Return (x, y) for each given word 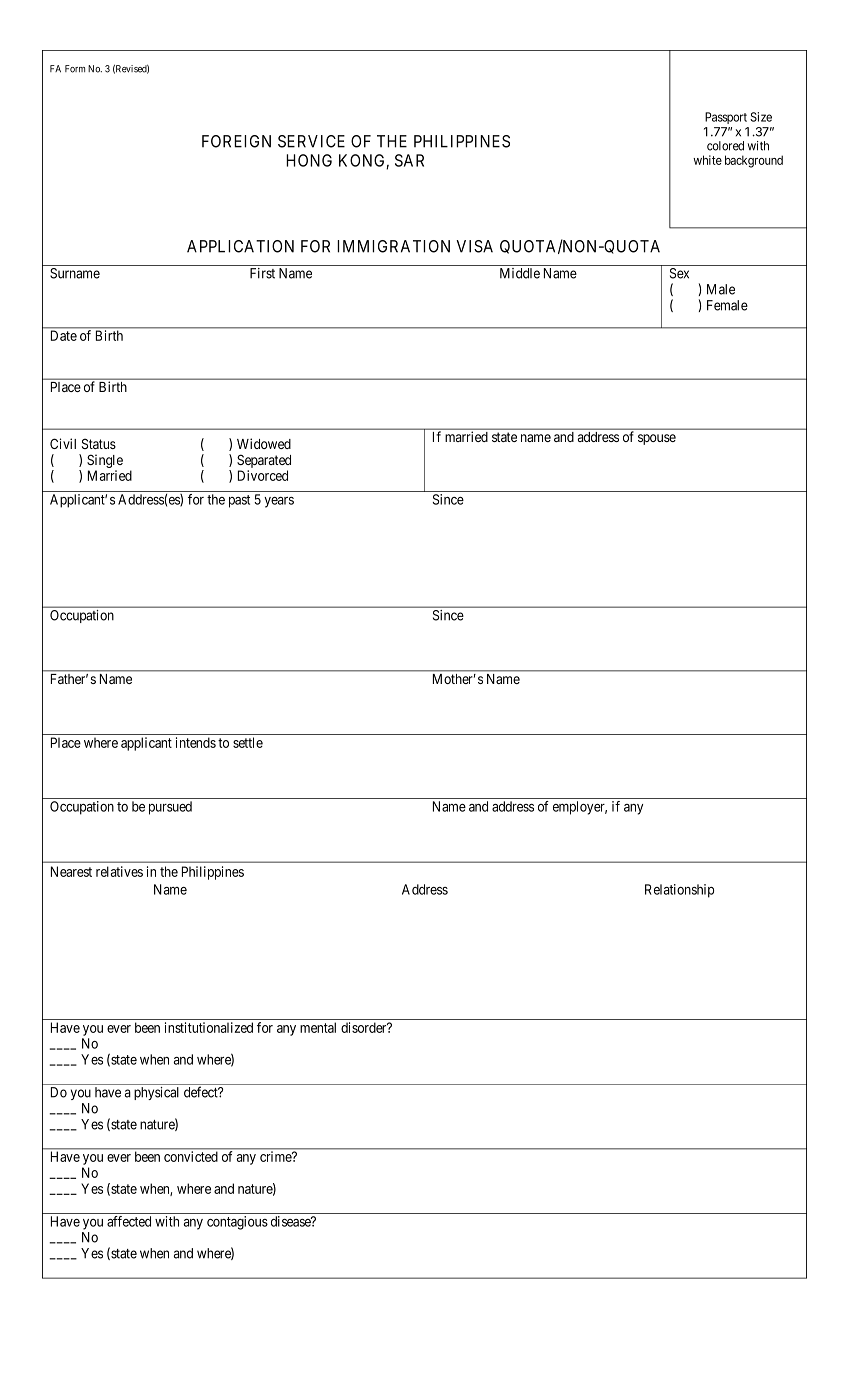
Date (64, 335)
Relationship (679, 891)
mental (318, 1027)
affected (129, 1221)
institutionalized (209, 1027)
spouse (657, 439)
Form (75, 69)
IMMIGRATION (393, 246)
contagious (237, 1223)
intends (196, 742)
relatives (119, 871)
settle (248, 742)
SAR (409, 160)
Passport (726, 118)
